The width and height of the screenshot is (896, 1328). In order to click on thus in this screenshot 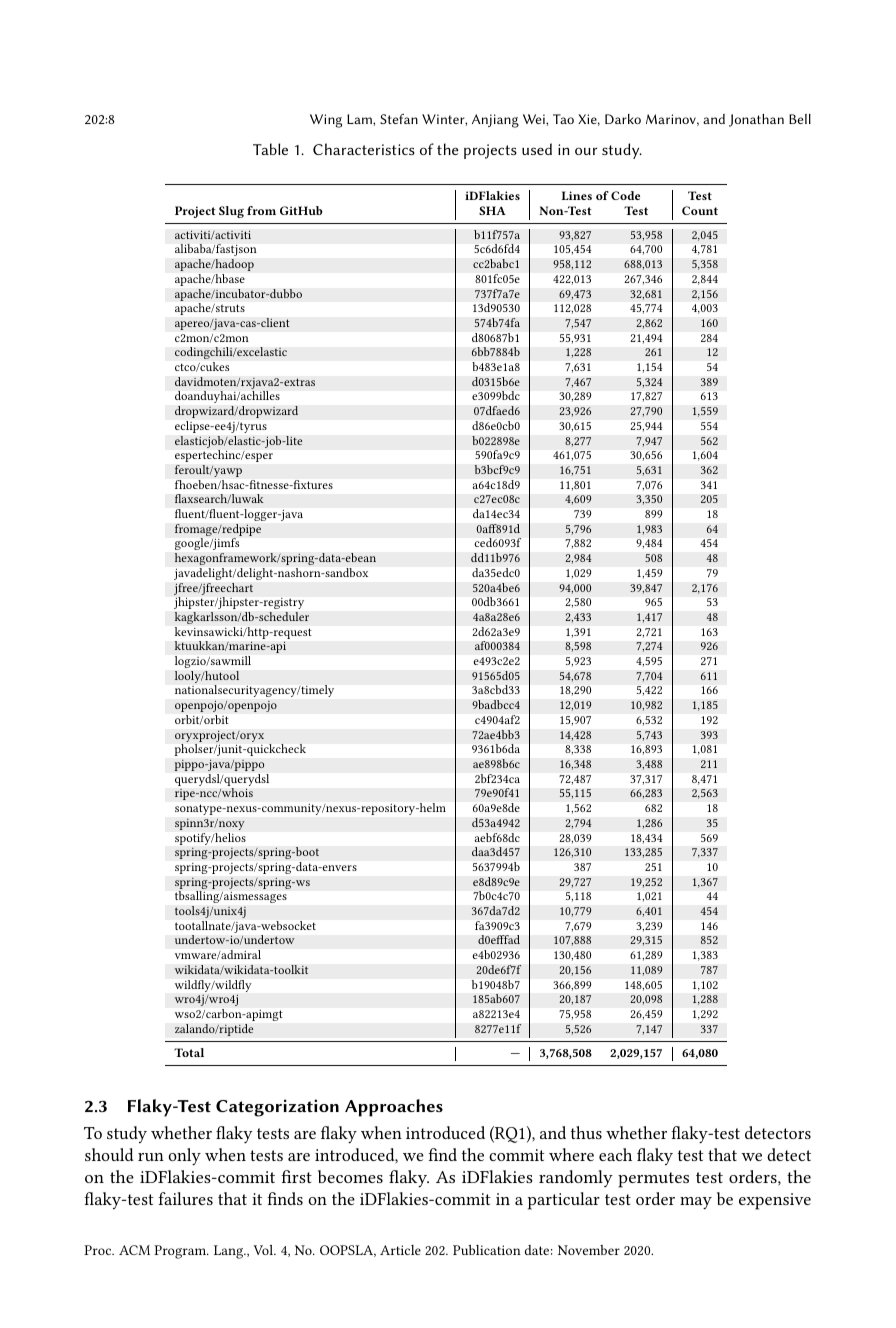, I will do `click(586, 1132)`.
